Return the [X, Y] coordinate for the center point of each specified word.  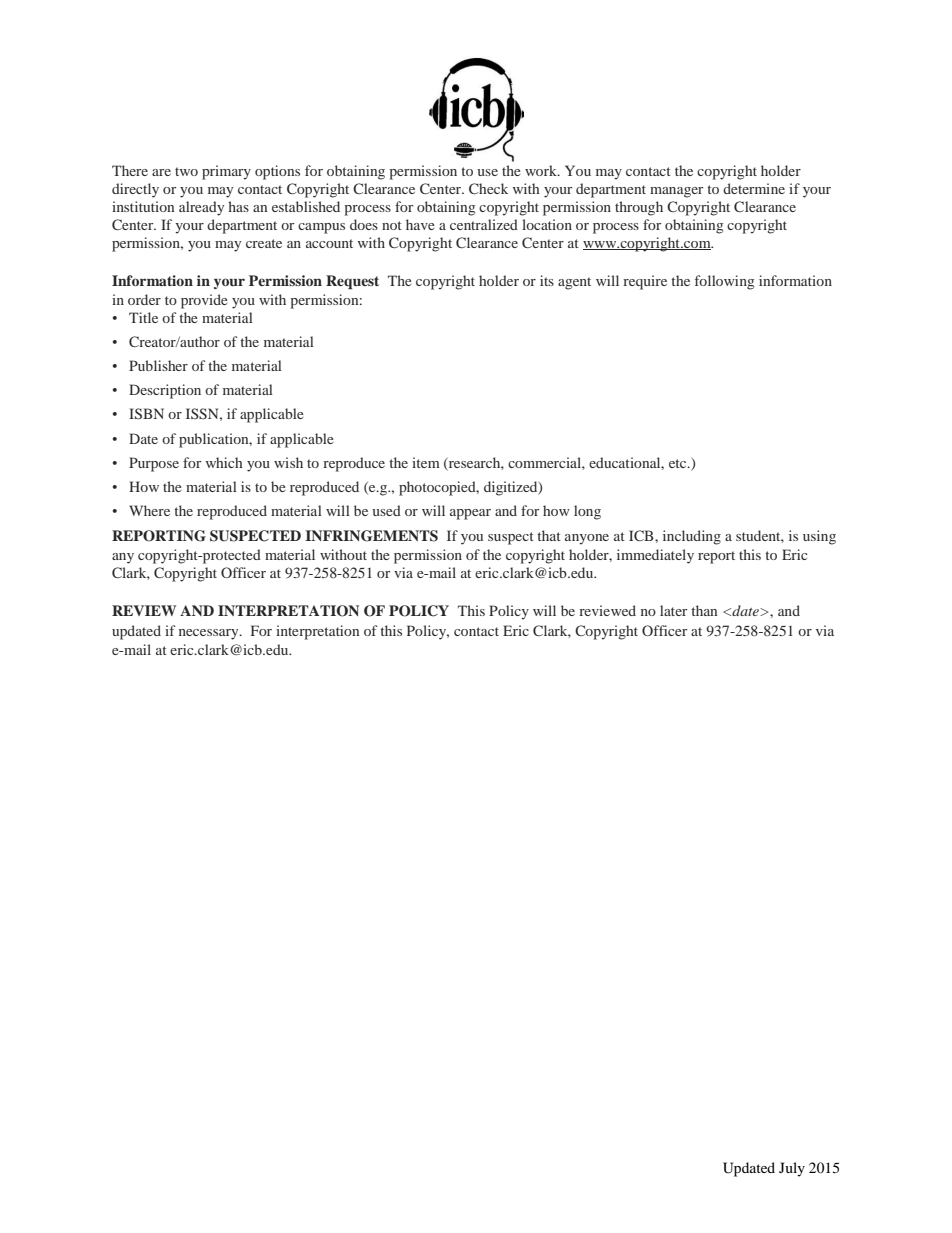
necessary [210, 634]
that [549, 535]
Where [149, 510]
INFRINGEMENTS [371, 536]
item [426, 462]
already [201, 208]
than [704, 610]
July [792, 1169]
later [673, 610]
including [692, 537]
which [224, 462]
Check [488, 188]
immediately [655, 556]
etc [679, 463]
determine [754, 188]
